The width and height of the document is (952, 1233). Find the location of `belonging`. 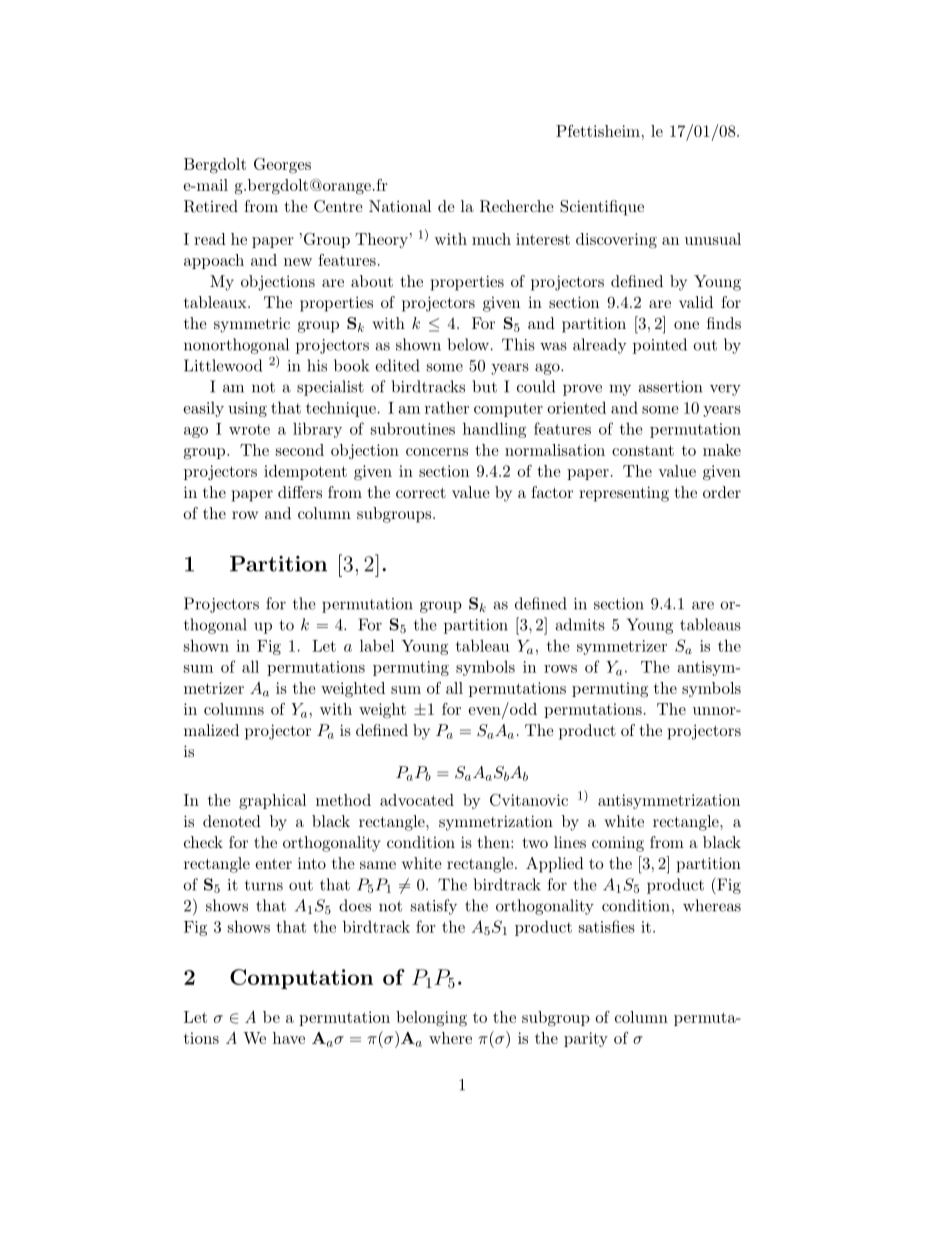

belonging is located at coordinates (431, 1019).
